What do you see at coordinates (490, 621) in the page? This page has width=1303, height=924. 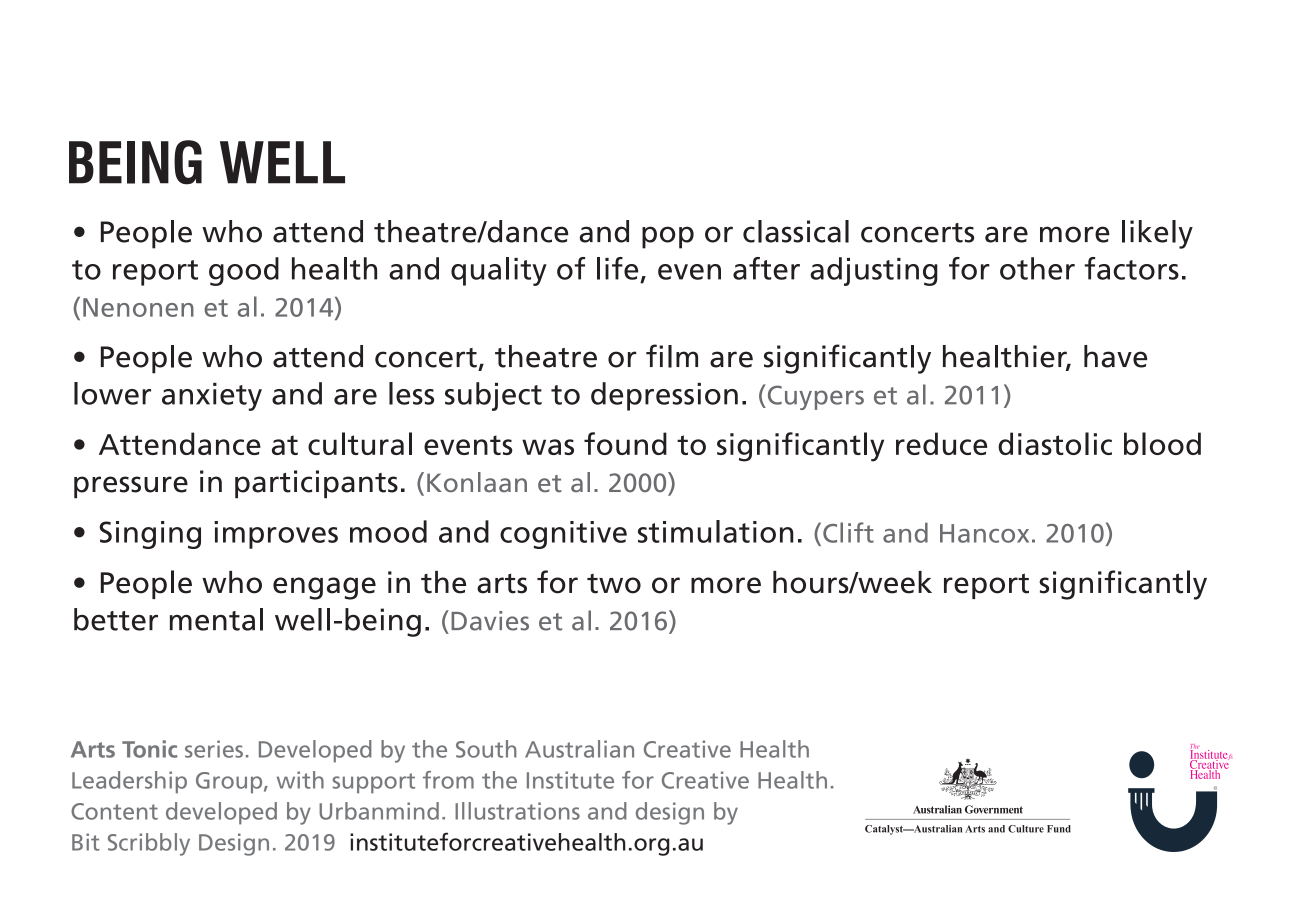 I see `Davies` at bounding box center [490, 621].
